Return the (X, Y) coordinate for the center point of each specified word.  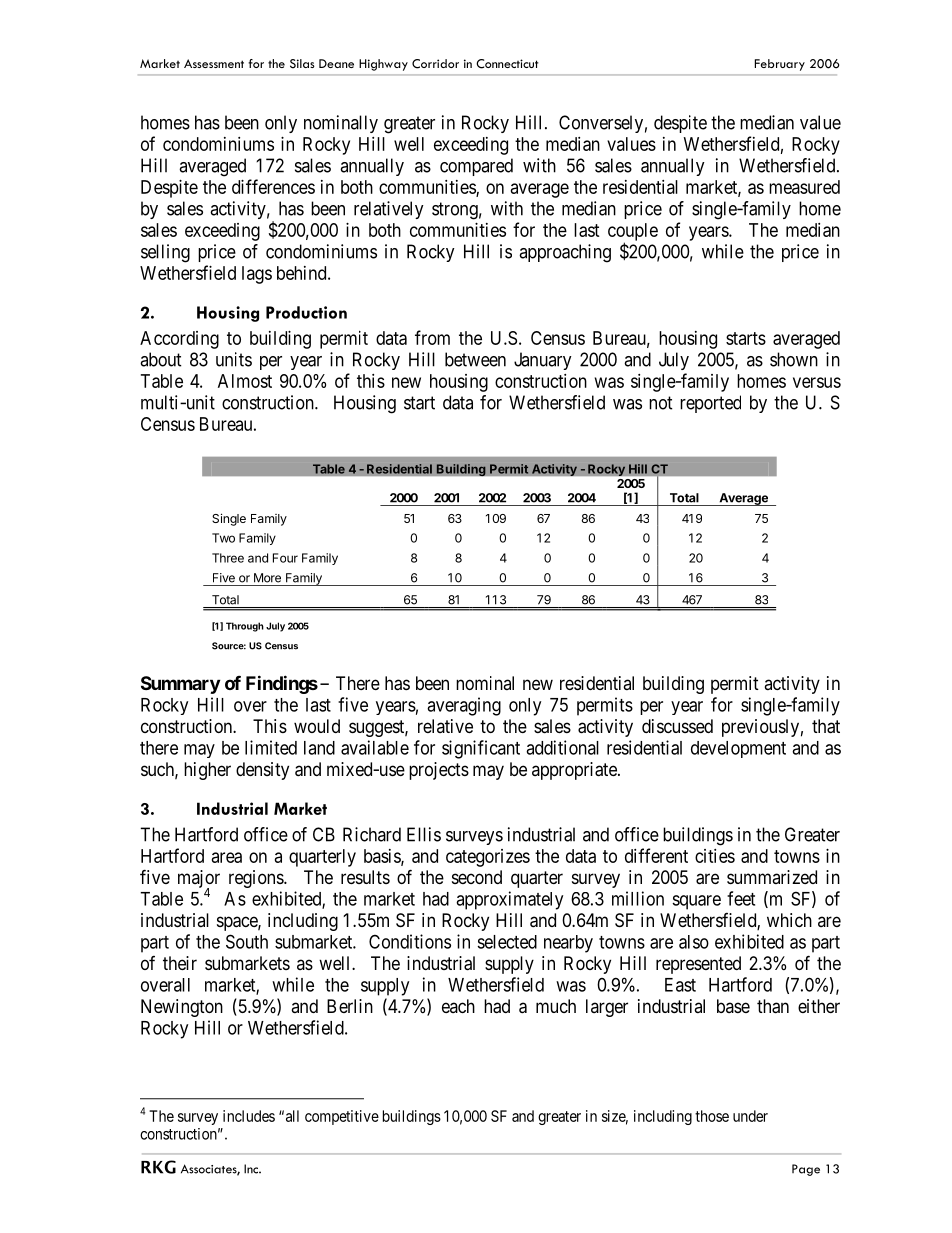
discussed (677, 726)
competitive (342, 1117)
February (780, 65)
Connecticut (507, 64)
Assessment (214, 63)
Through (245, 627)
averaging (464, 706)
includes (249, 1116)
